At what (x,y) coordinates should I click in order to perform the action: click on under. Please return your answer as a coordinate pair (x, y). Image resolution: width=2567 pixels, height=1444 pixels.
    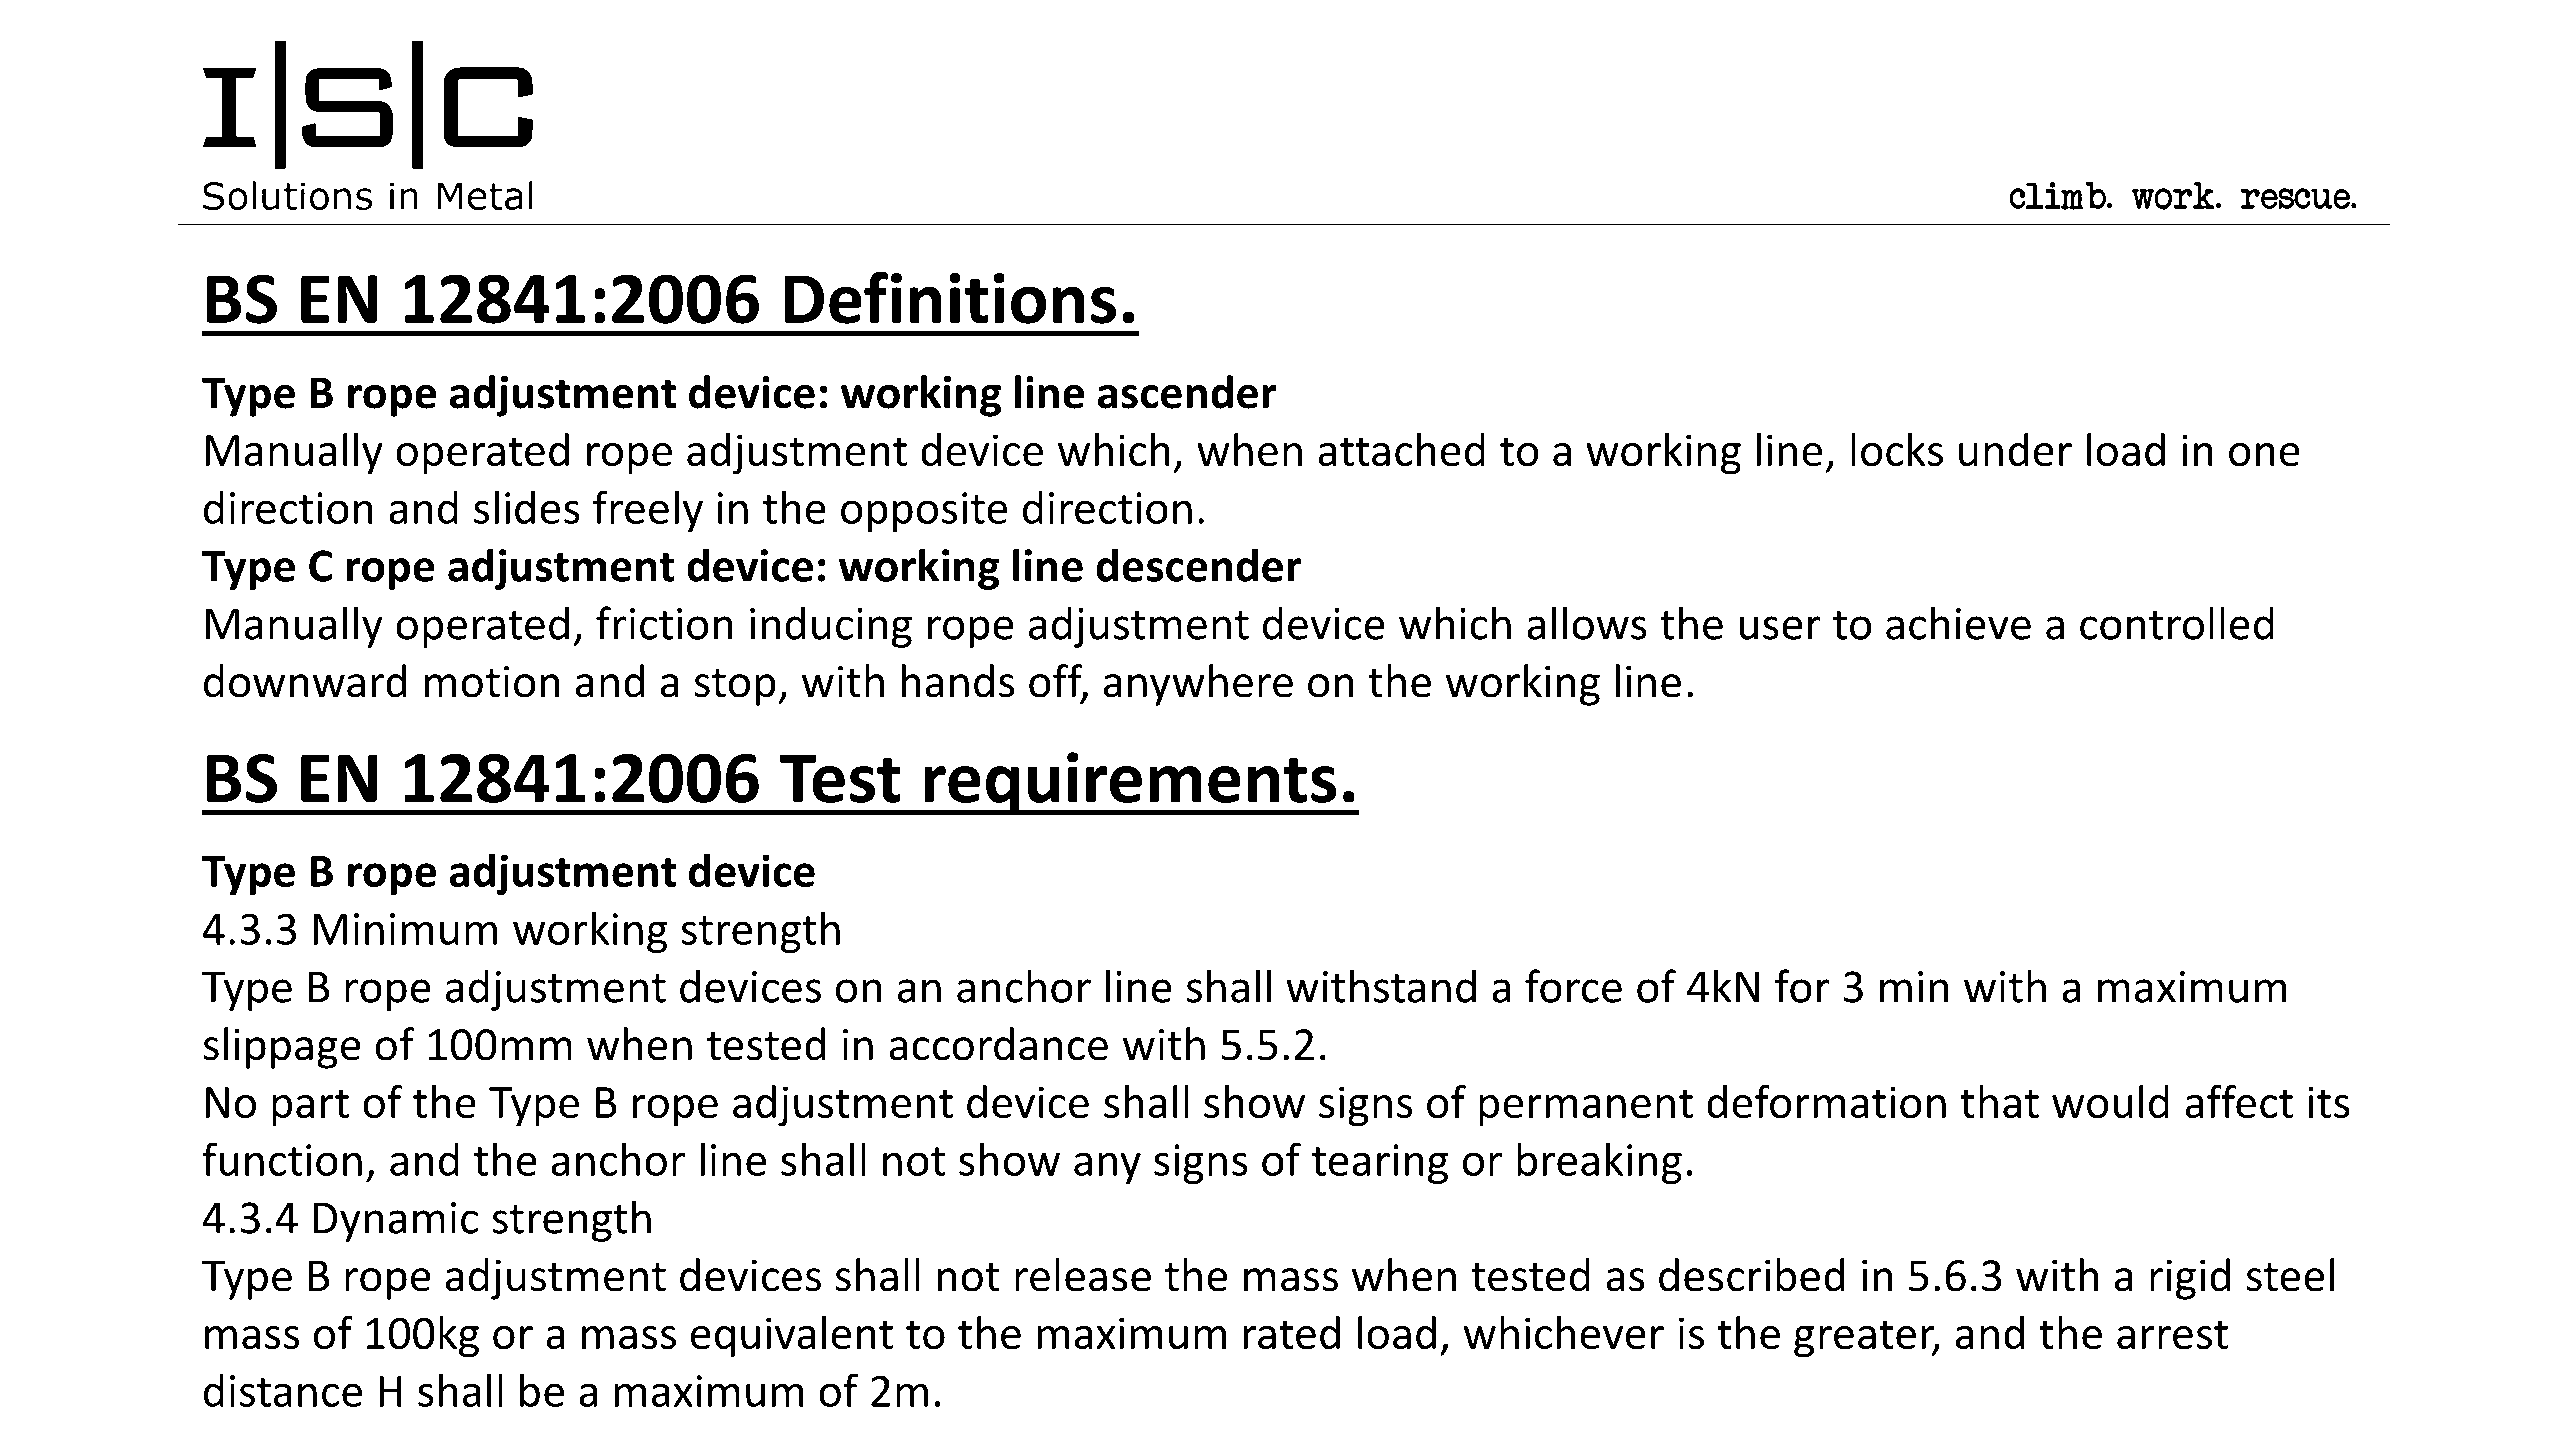
    Looking at the image, I should click on (2015, 449).
